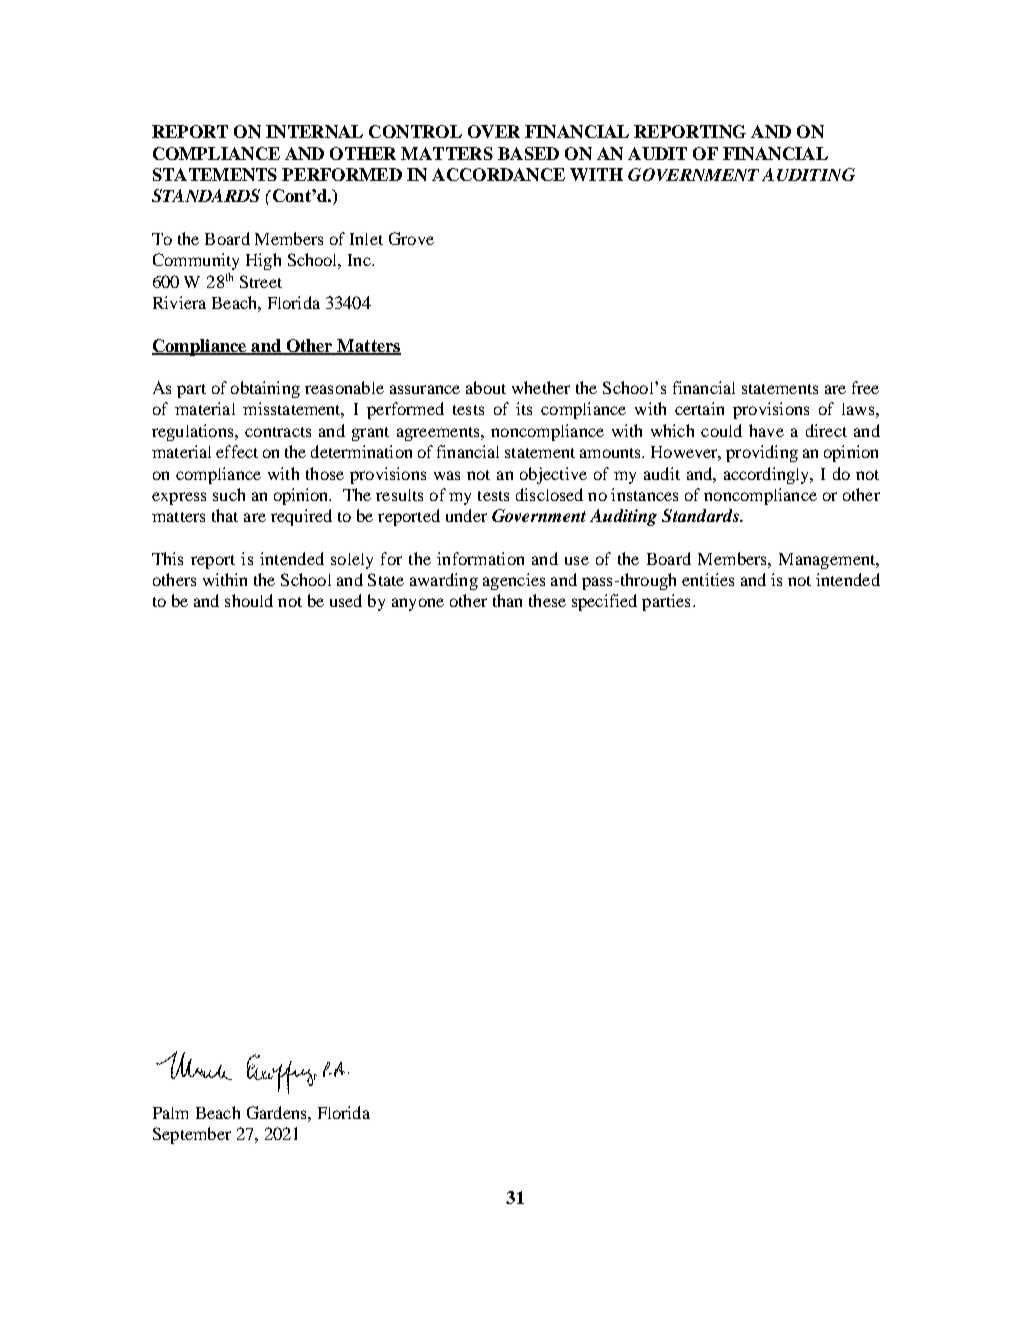 The height and width of the screenshot is (1334, 1031). Describe the element at coordinates (249, 600) in the screenshot. I see `should` at that location.
